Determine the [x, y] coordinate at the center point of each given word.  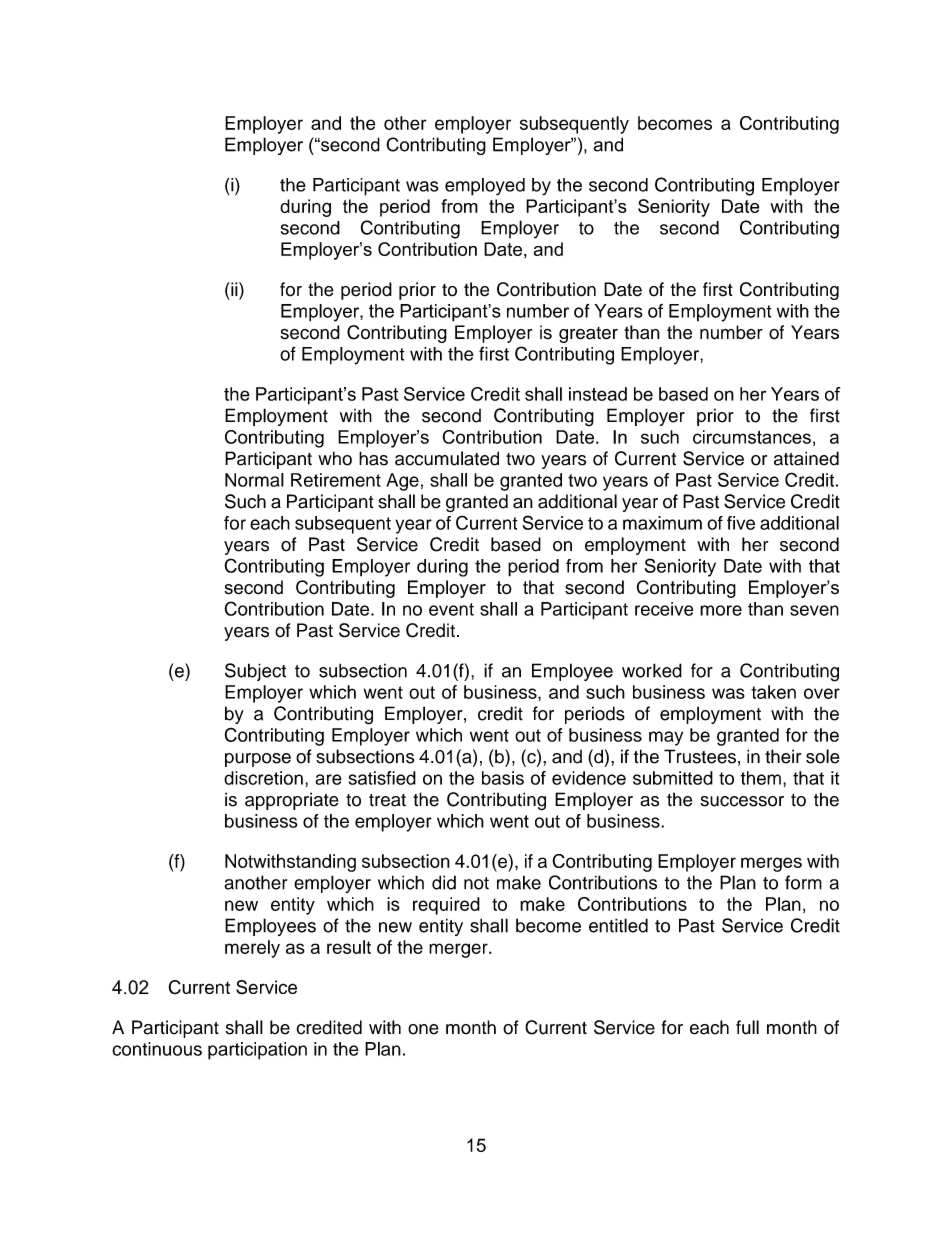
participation [257, 1051]
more [721, 610]
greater [588, 335]
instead [598, 394]
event [451, 609]
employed [485, 187]
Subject [255, 672]
